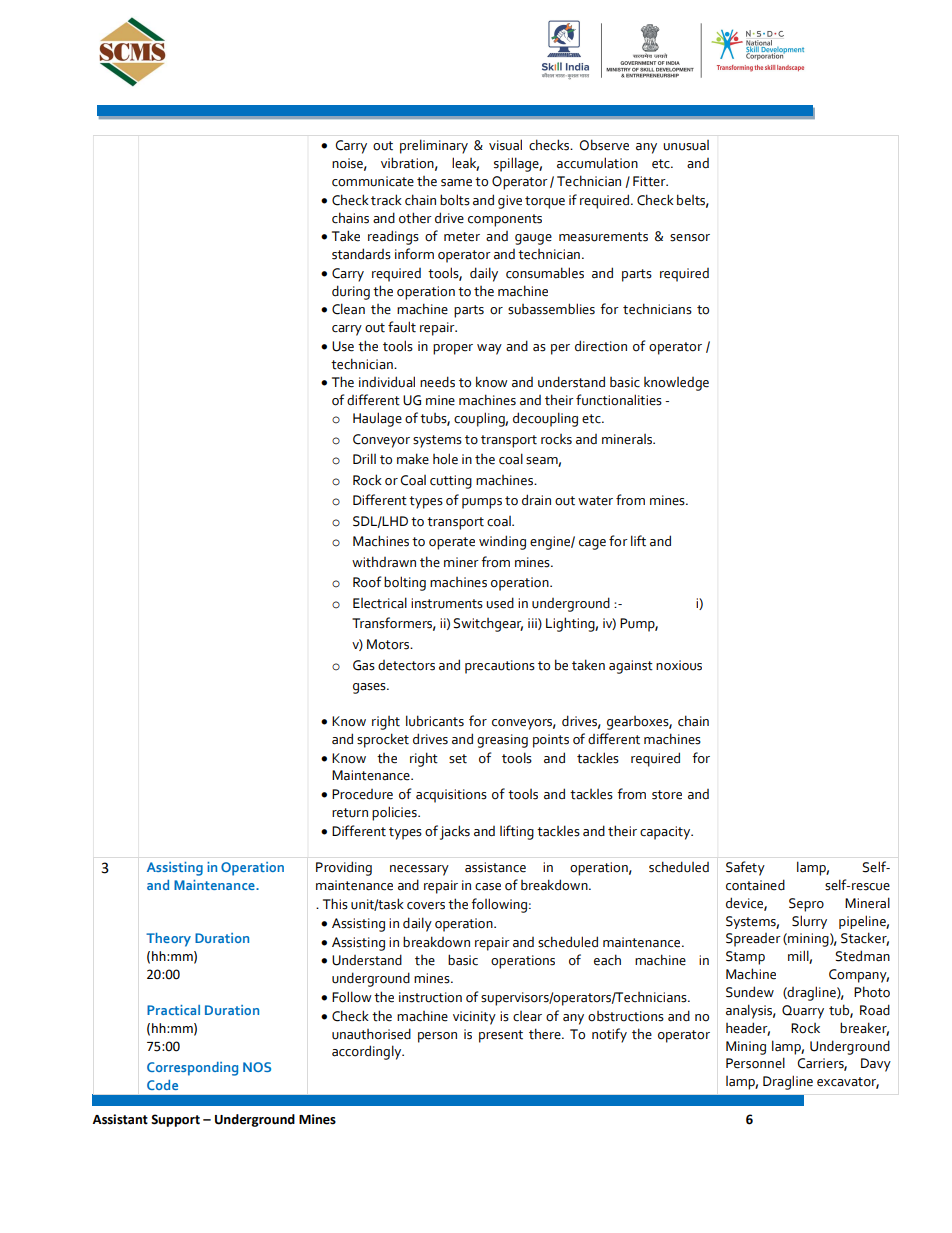  I want to click on same, so click(456, 183).
